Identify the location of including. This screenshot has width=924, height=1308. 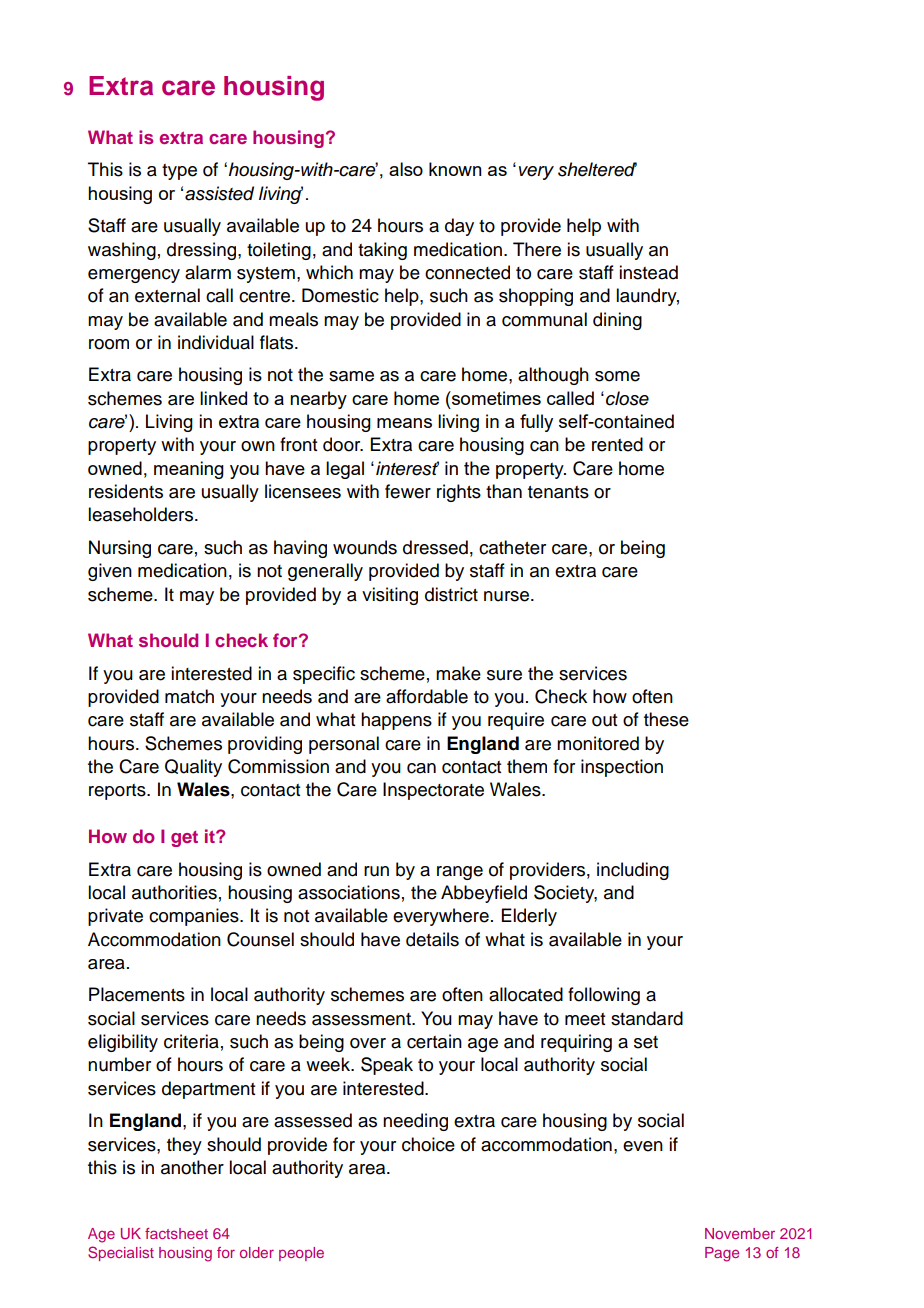
(633, 871).
